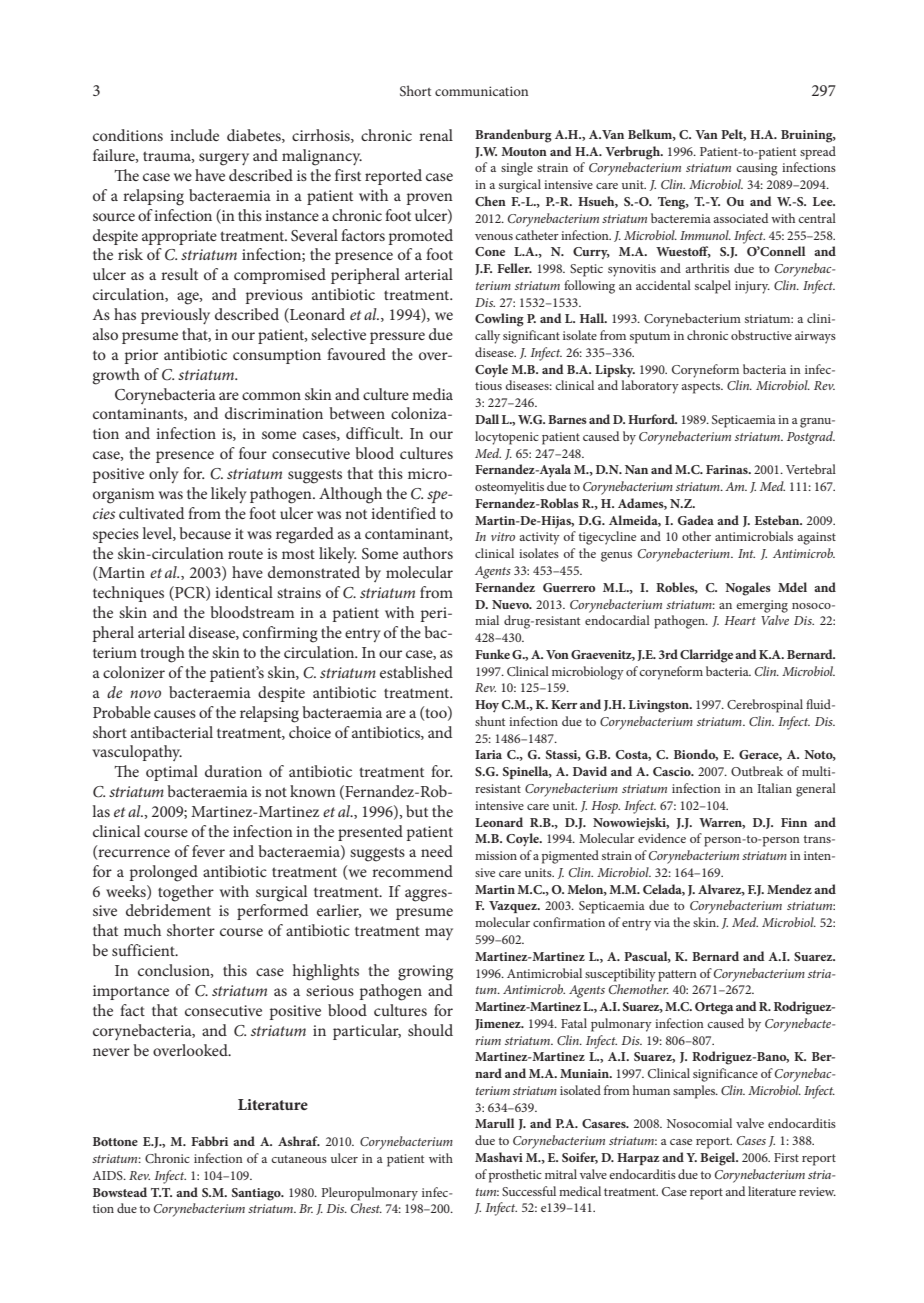 This screenshot has width=924, height=1303. I want to click on Cerebrospinal, so click(765, 706).
